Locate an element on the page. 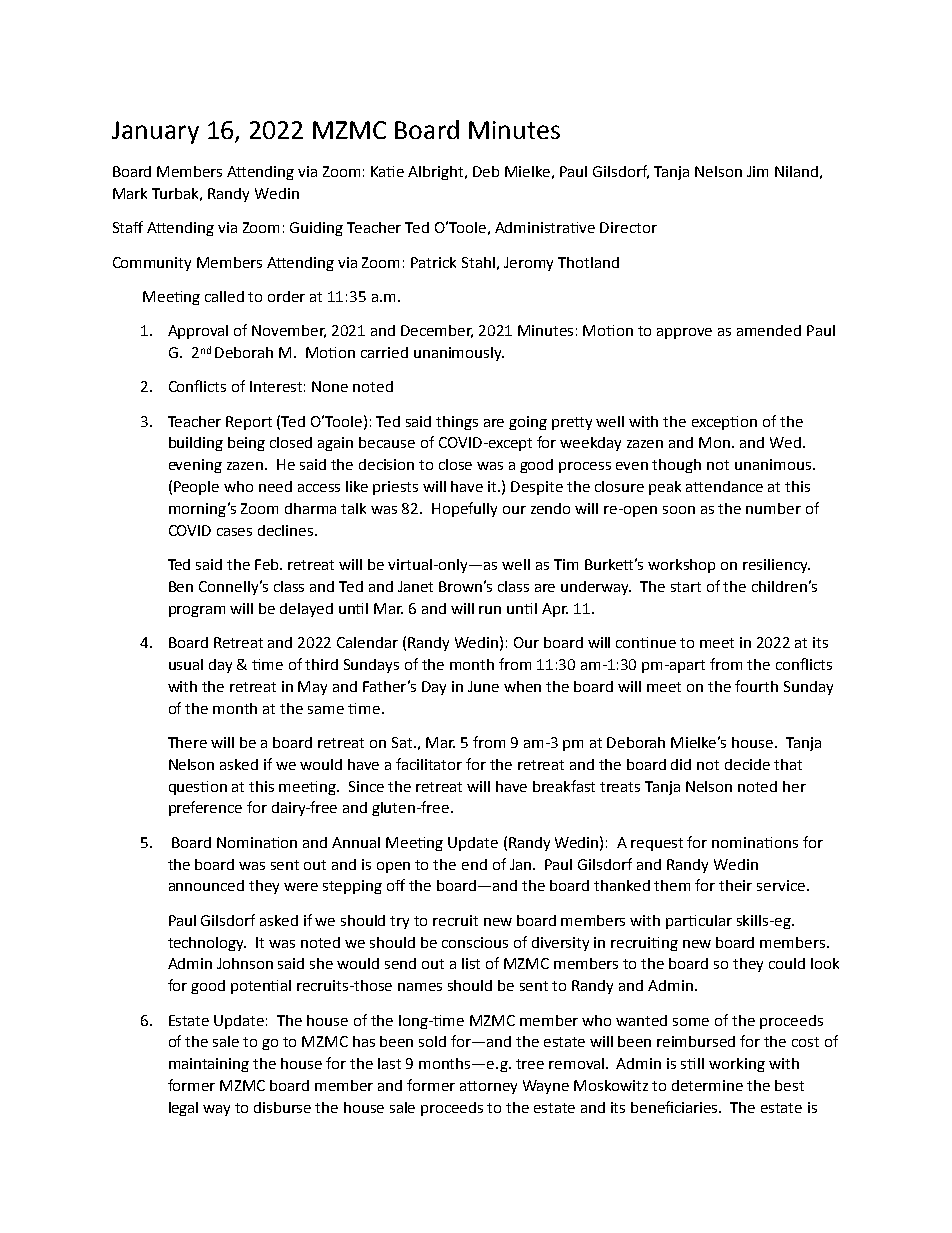  Hopefully is located at coordinates (464, 509).
